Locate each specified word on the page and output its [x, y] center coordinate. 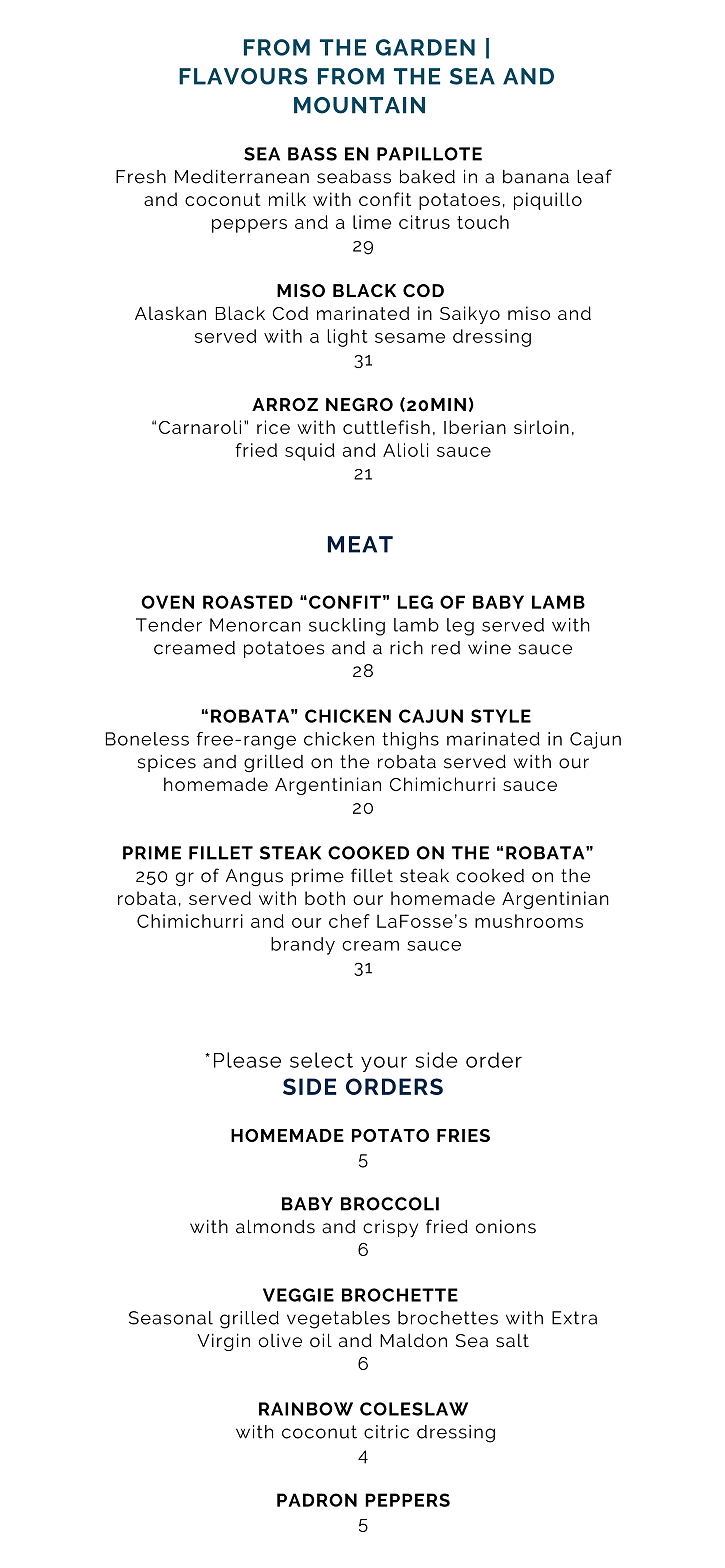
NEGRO [359, 404]
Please [247, 1060]
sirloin [541, 427]
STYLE [501, 716]
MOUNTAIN [359, 105]
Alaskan [170, 313]
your [384, 1064]
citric [386, 1432]
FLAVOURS [243, 76]
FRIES [463, 1135]
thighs [410, 741]
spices [167, 763]
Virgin [223, 1342]
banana [536, 177]
